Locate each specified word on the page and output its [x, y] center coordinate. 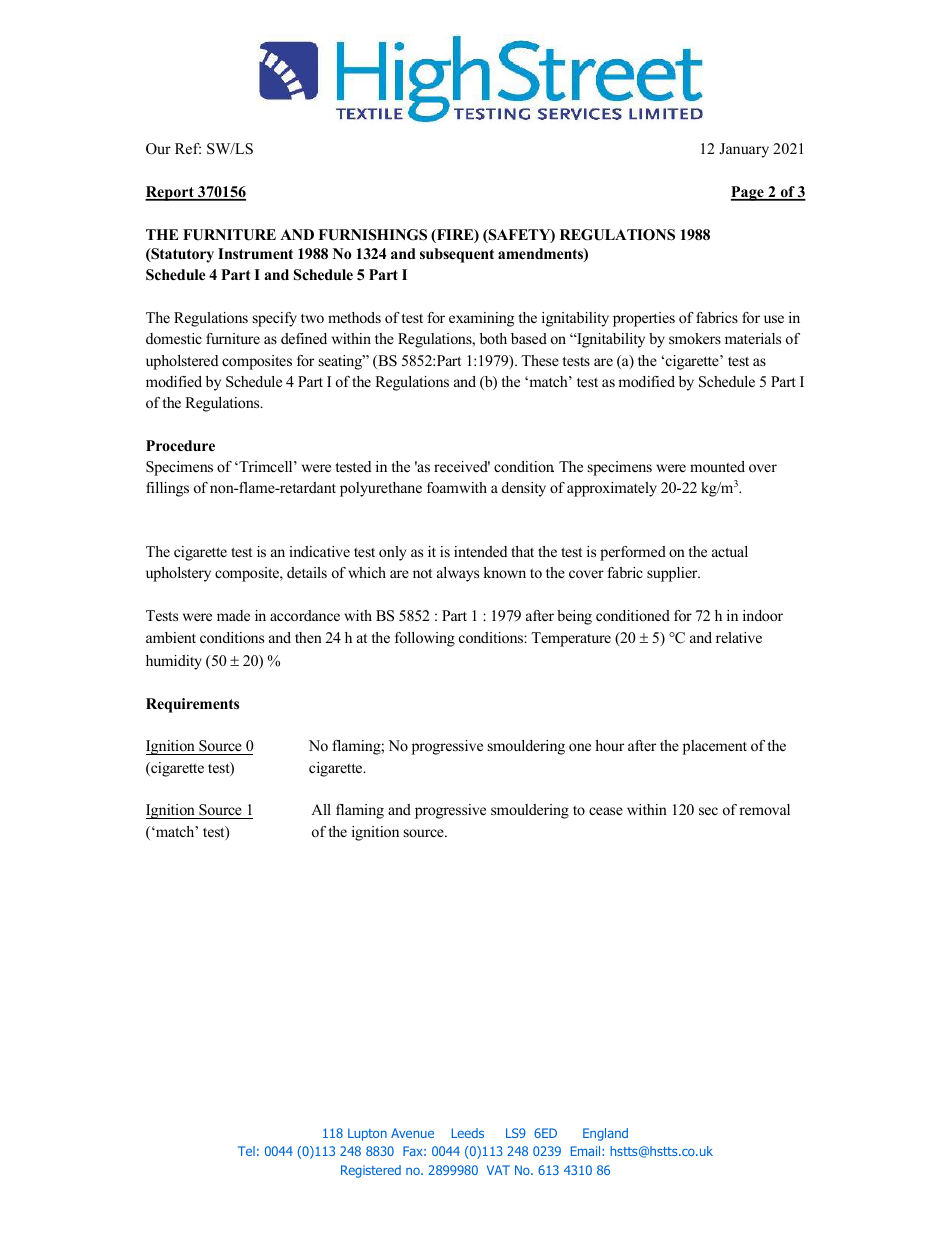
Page [748, 193]
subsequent [457, 255]
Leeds [468, 1133]
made [233, 615]
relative [739, 637]
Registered [371, 1171]
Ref [188, 148]
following [425, 639]
